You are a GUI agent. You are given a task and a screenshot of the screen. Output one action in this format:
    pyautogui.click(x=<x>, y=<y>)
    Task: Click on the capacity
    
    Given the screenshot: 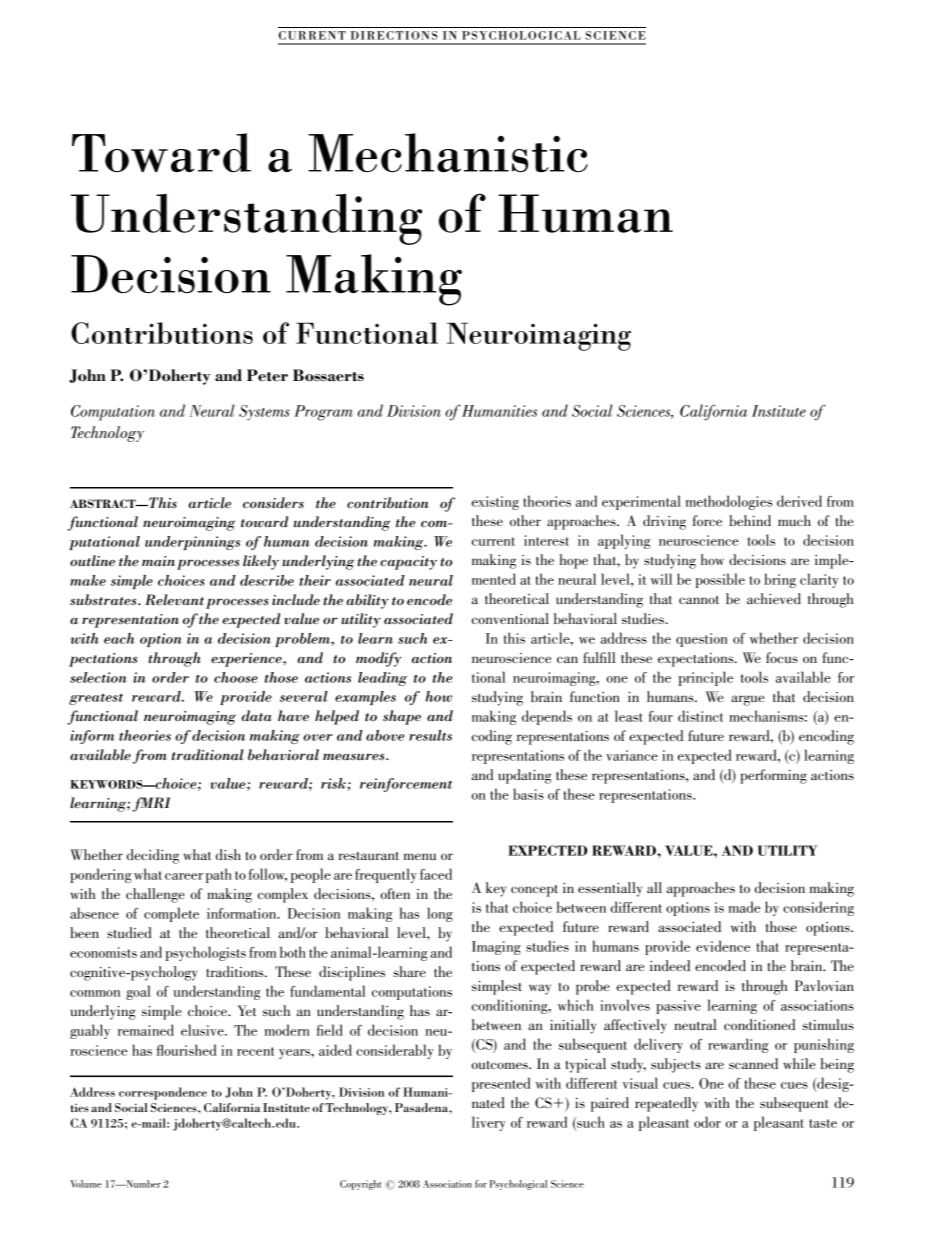 What is the action you would take?
    pyautogui.click(x=408, y=563)
